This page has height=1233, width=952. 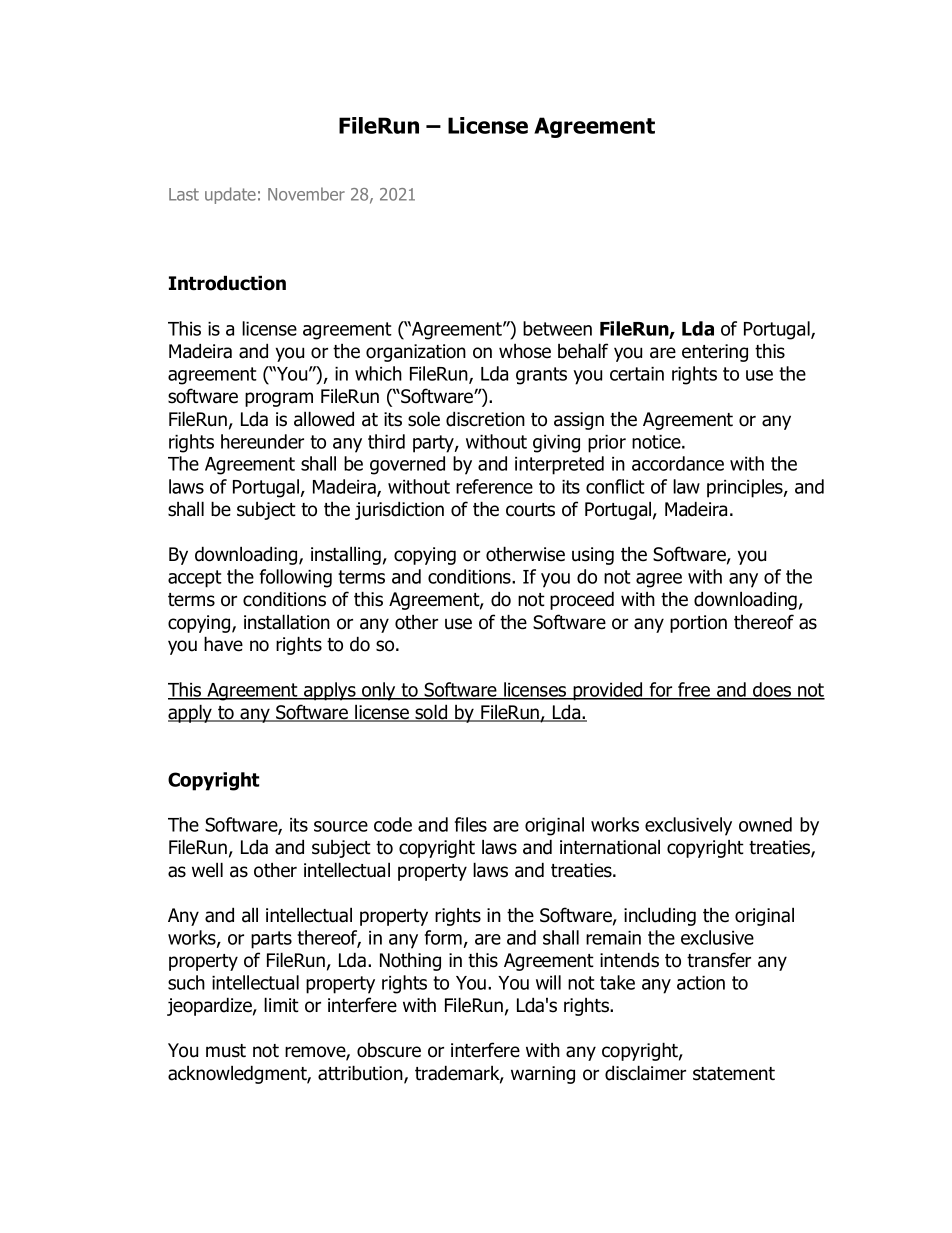 What do you see at coordinates (341, 826) in the page?
I see `source` at bounding box center [341, 826].
